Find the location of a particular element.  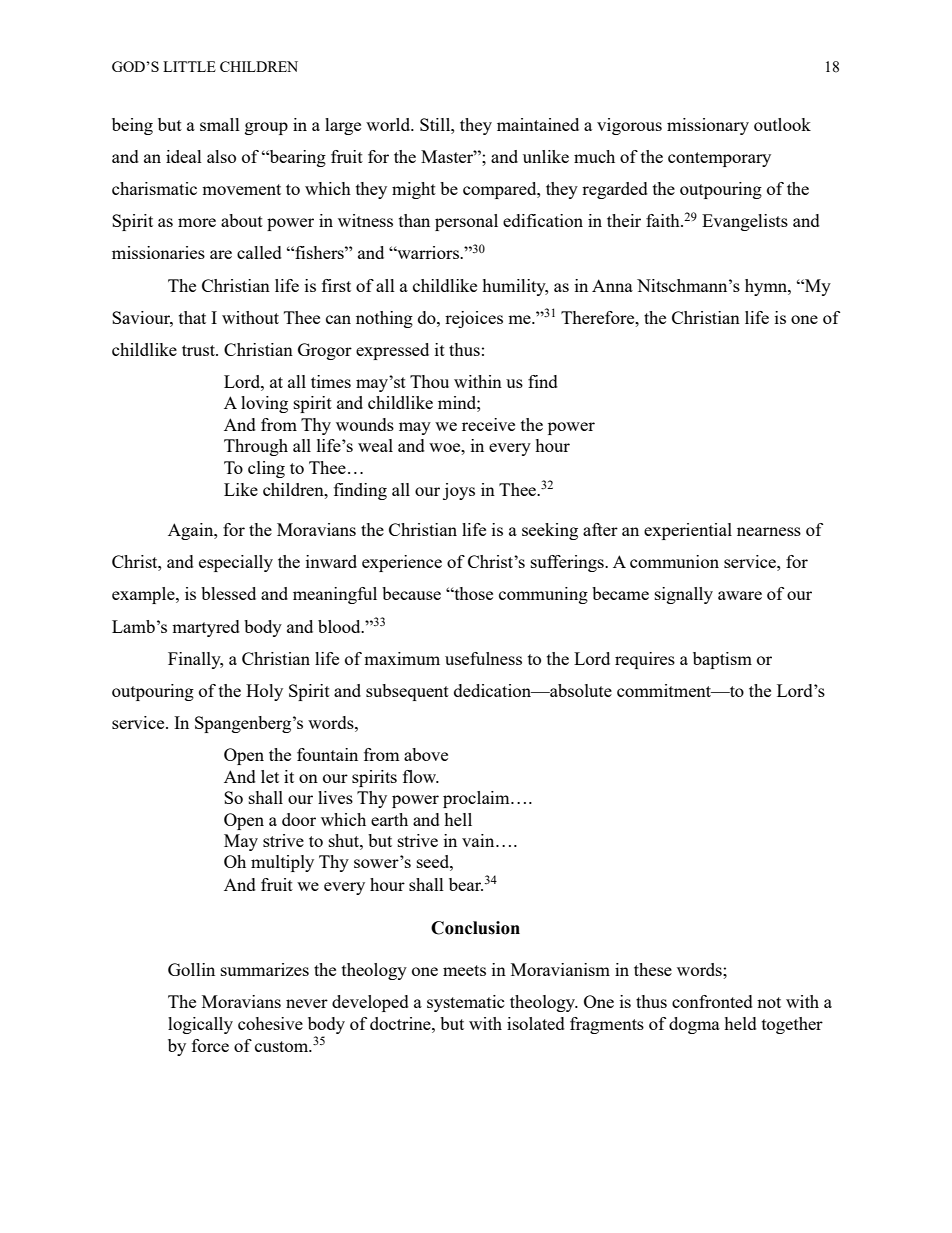

especially is located at coordinates (236, 563).
